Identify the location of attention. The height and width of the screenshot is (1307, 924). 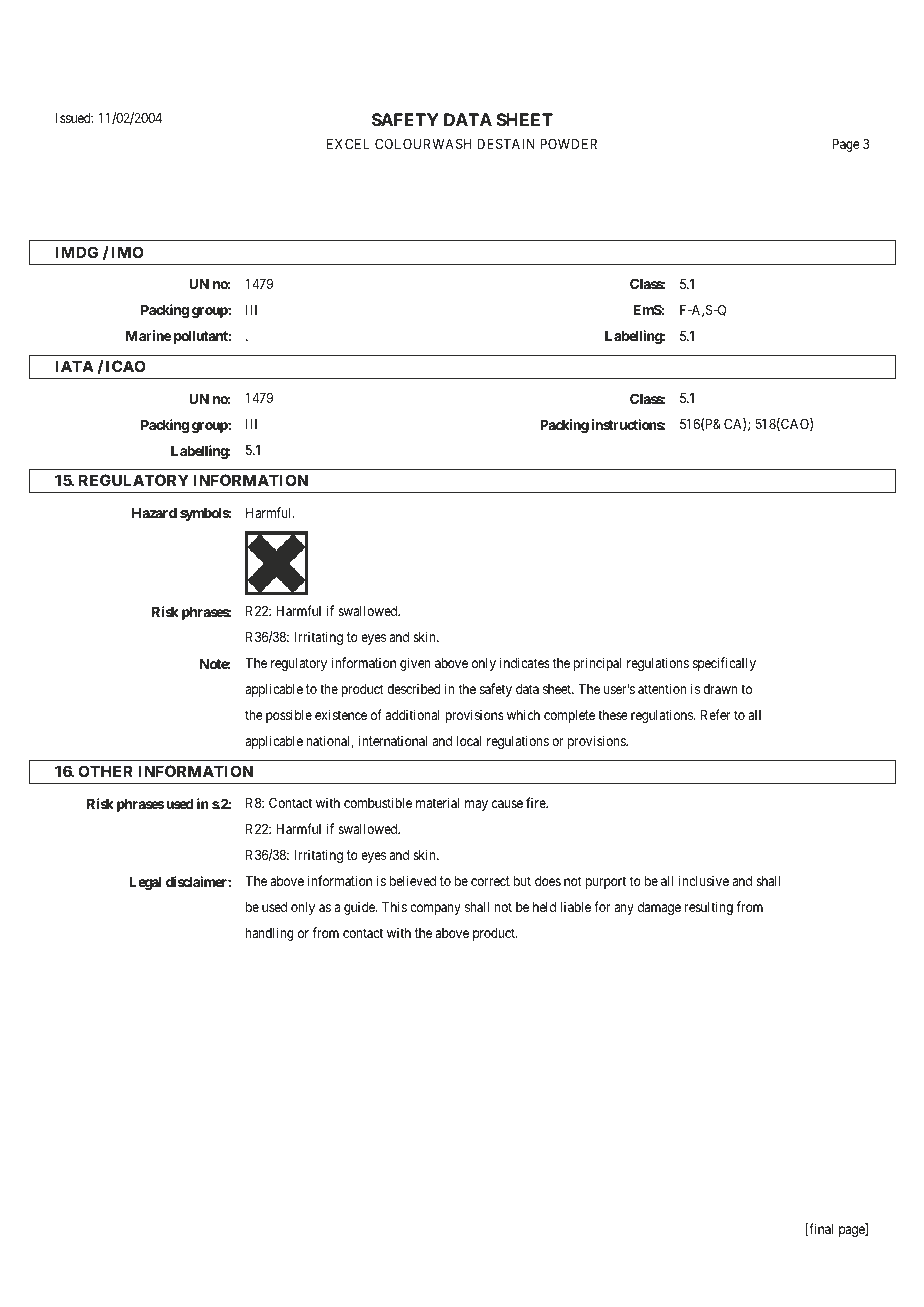
(662, 688).
